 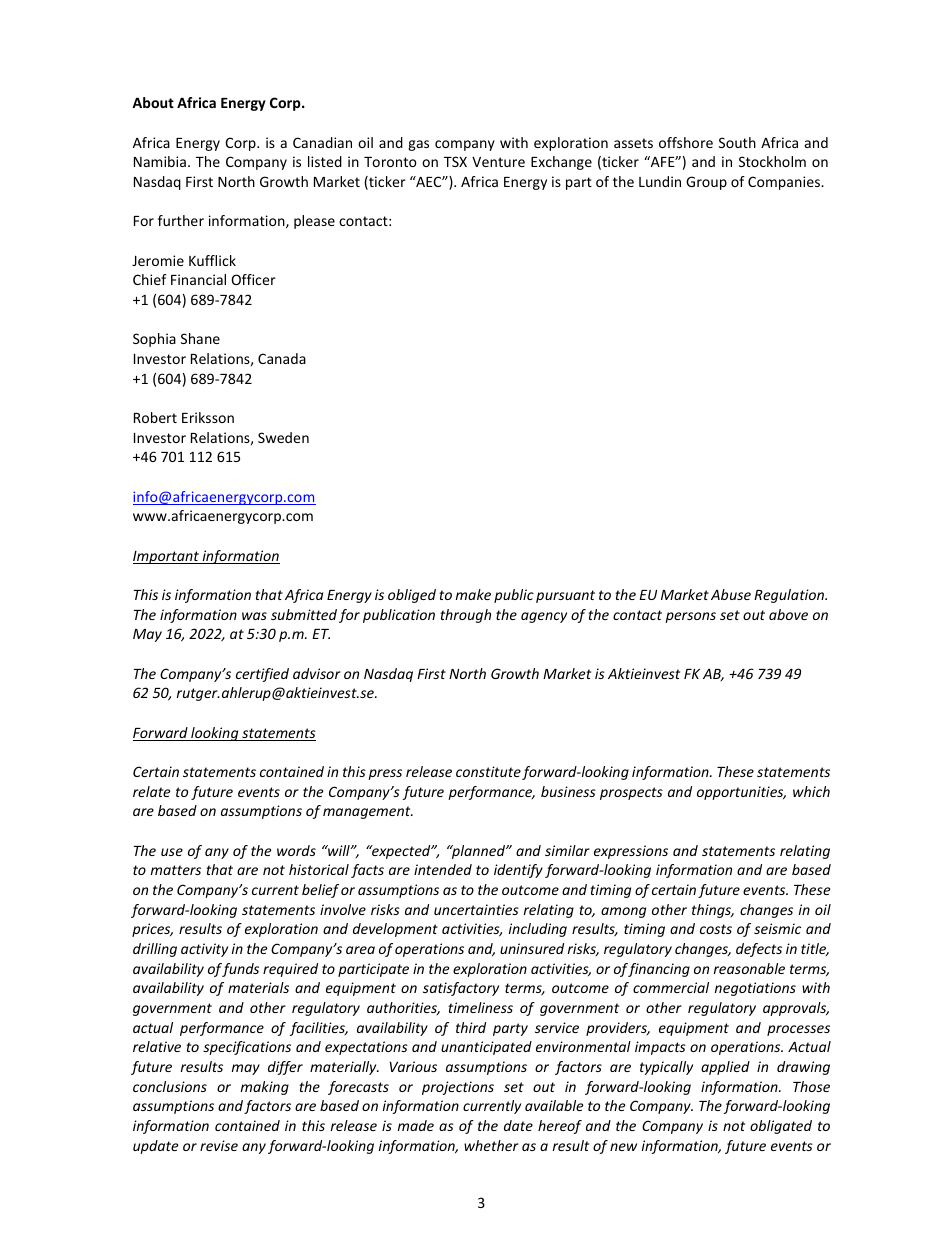 I want to click on whether, so click(x=491, y=1145).
